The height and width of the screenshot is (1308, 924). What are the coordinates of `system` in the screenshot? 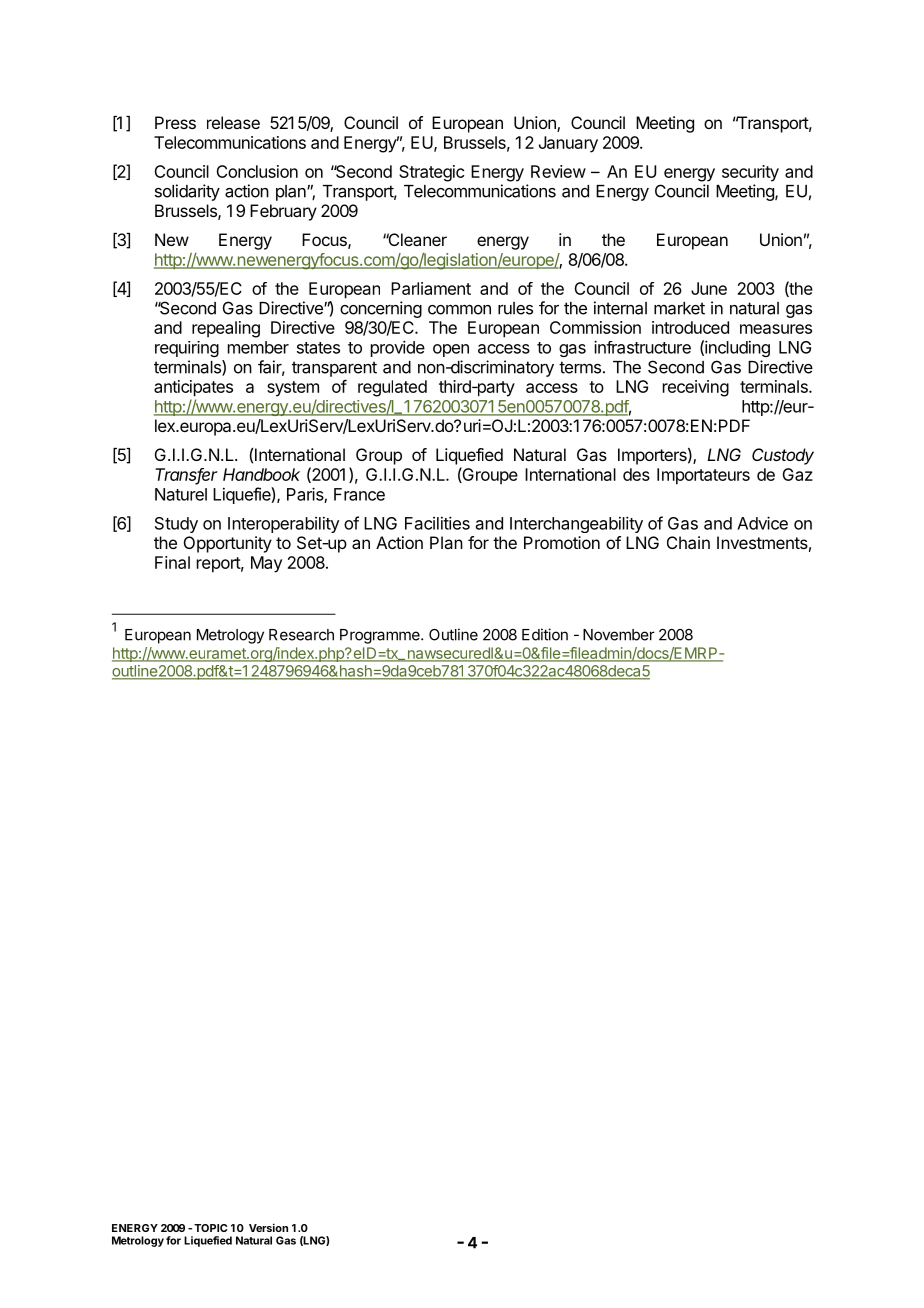 It's located at (293, 389).
